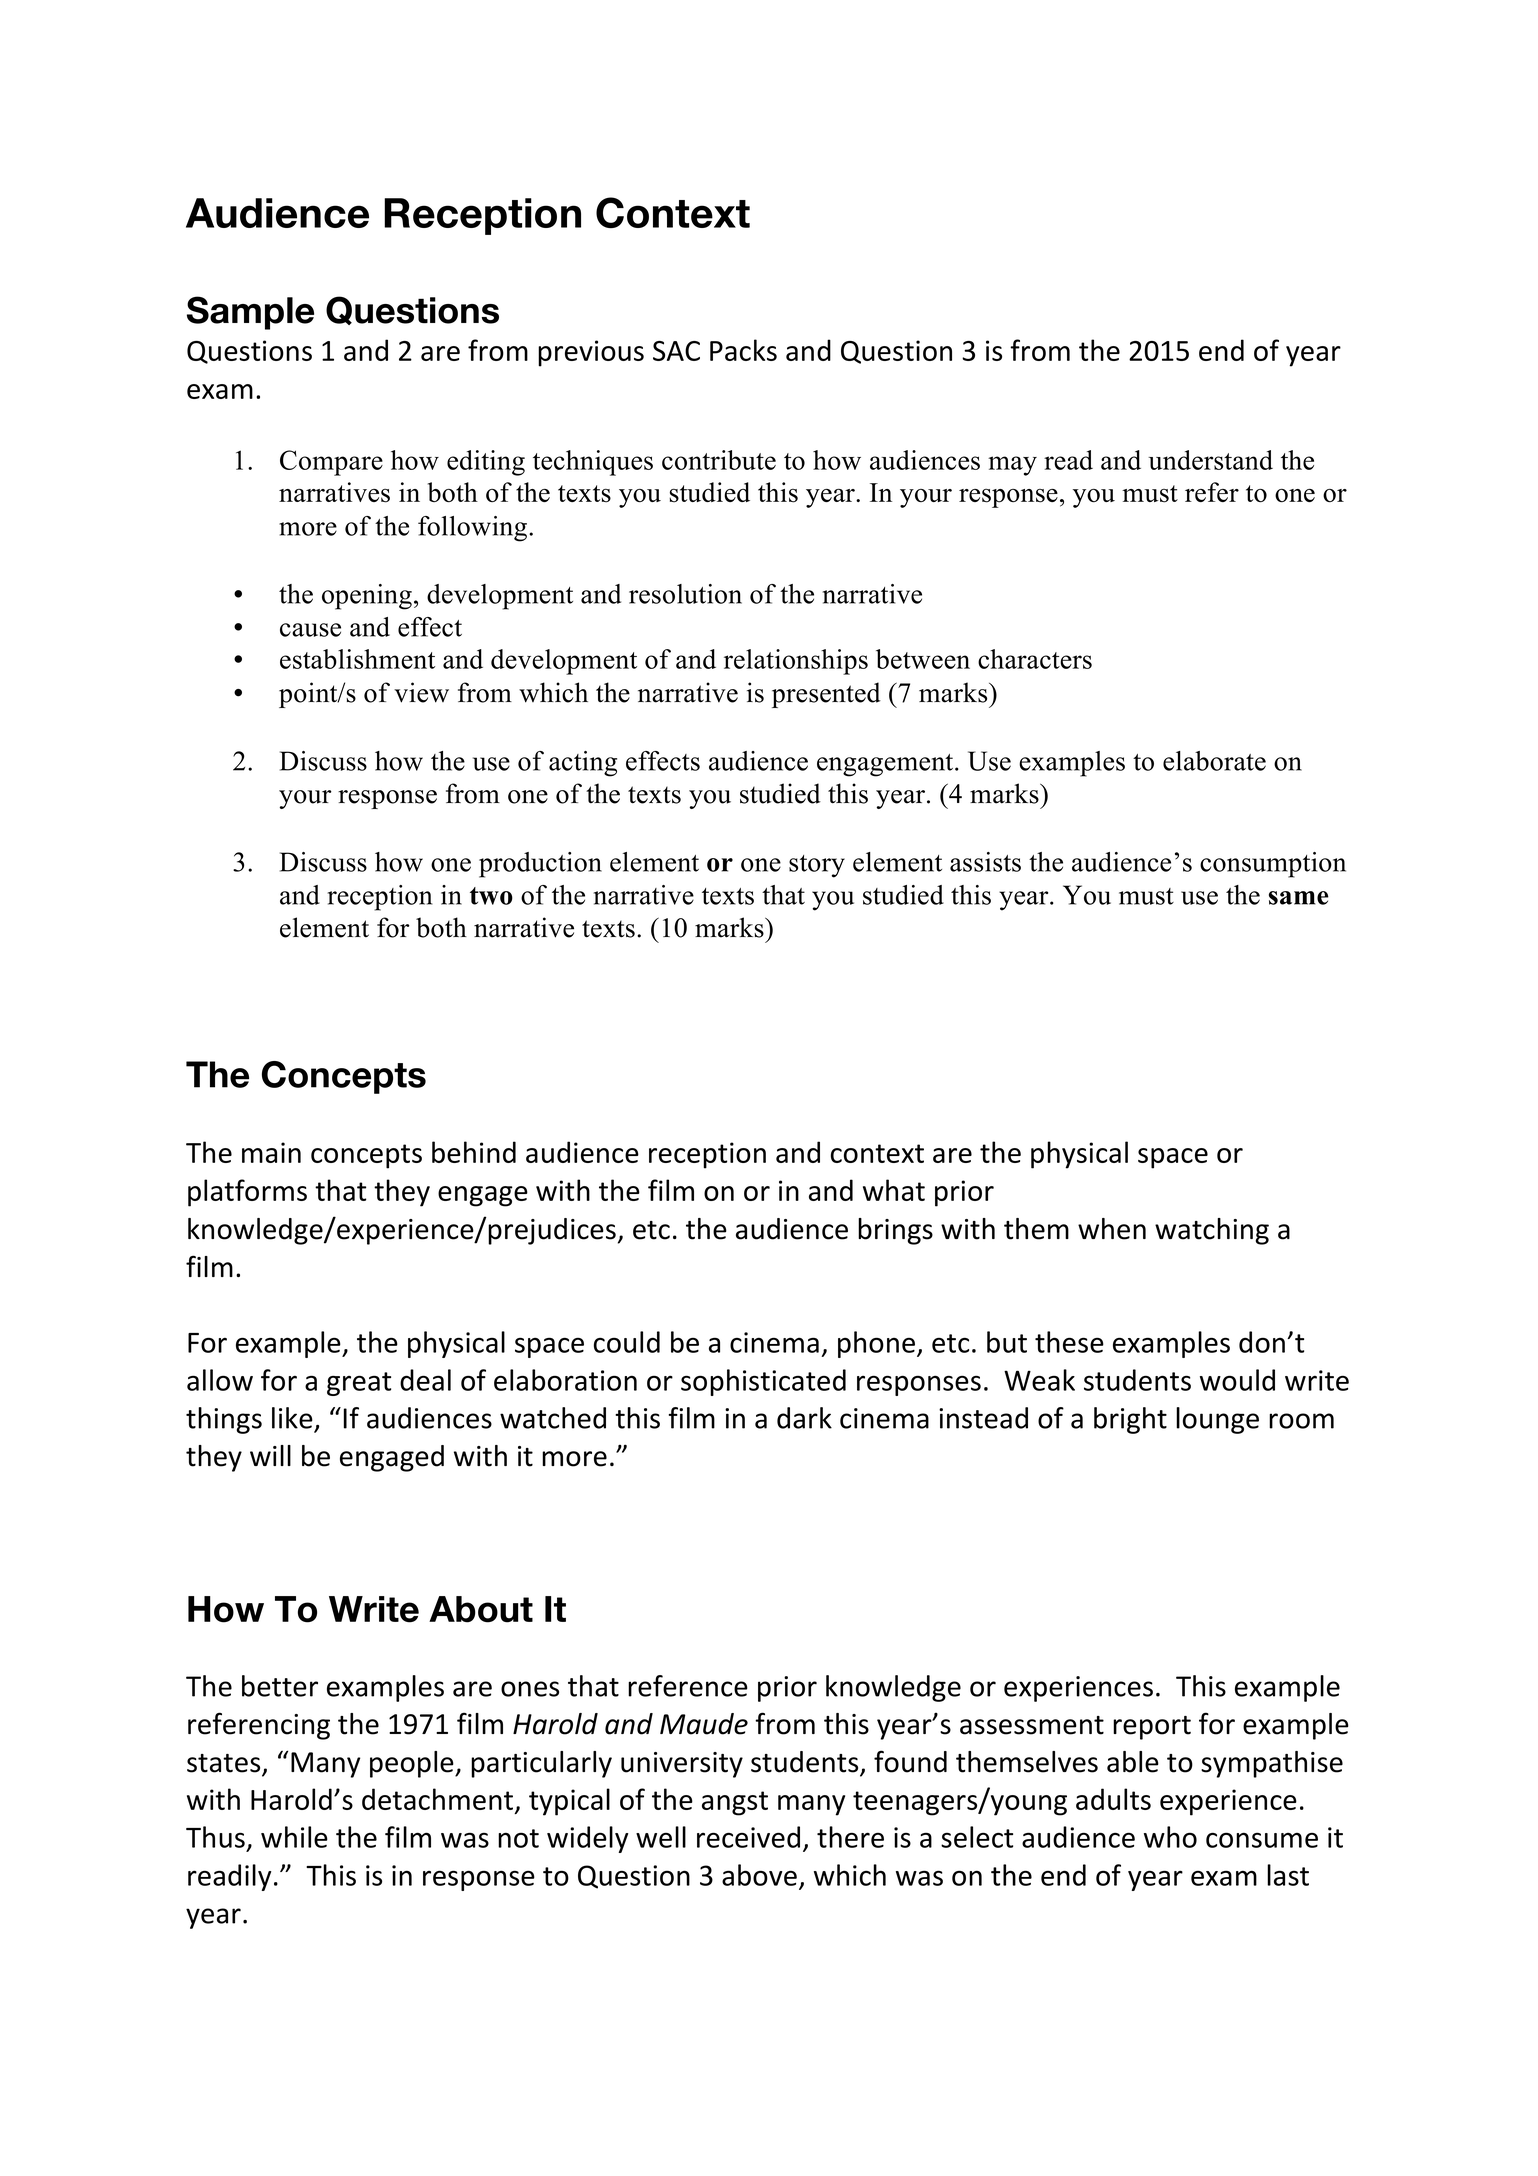 This image has width=1538, height=2176. I want to click on received, so click(748, 1837).
